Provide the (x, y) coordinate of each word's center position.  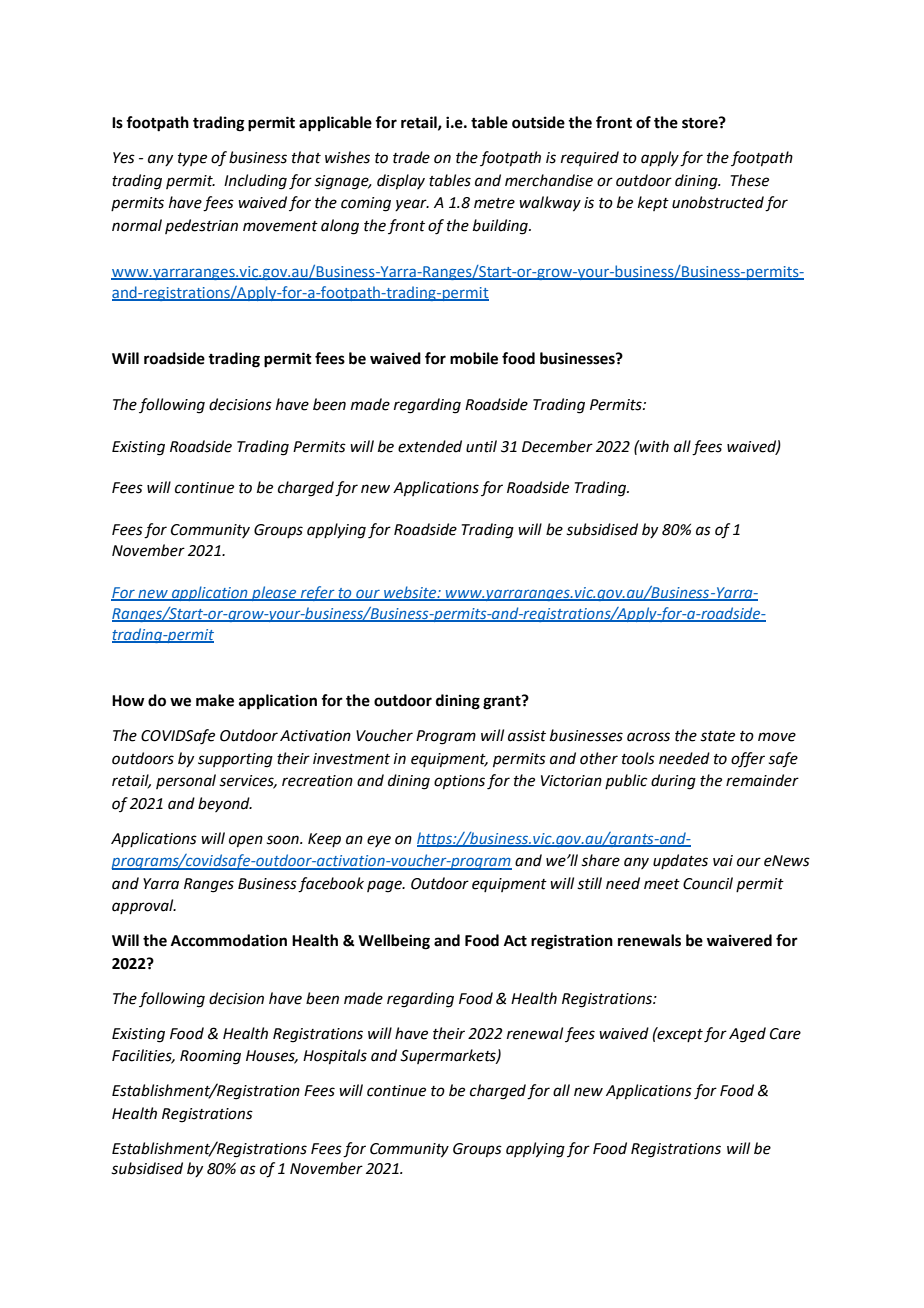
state (717, 736)
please (274, 593)
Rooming (210, 1057)
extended (430, 446)
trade (411, 157)
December (557, 446)
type (192, 159)
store (701, 123)
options (459, 782)
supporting (235, 760)
